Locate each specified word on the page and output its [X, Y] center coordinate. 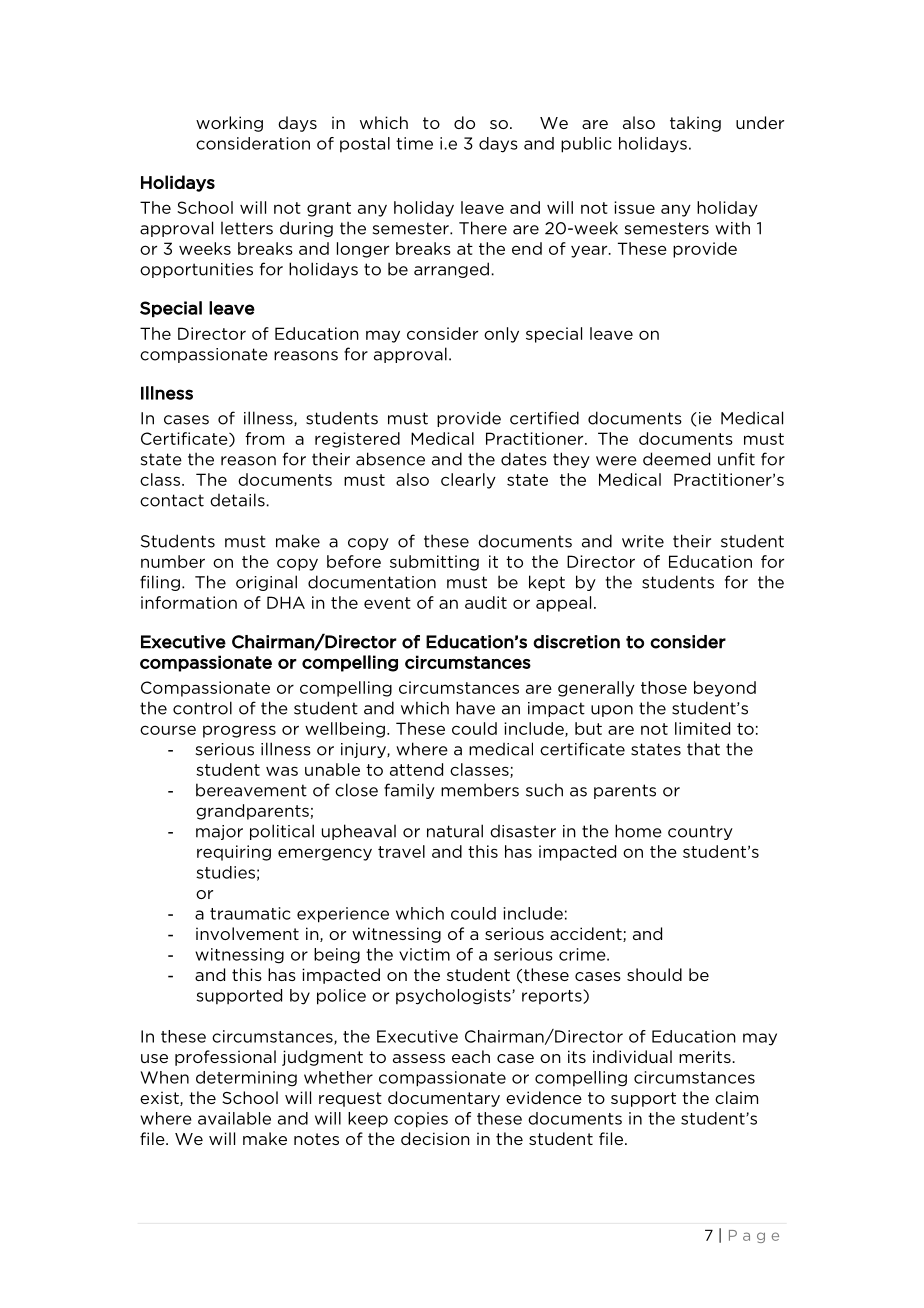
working [229, 124]
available [234, 1118]
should [654, 974]
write [643, 541]
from [264, 438]
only [501, 335]
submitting [434, 563]
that [703, 749]
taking [695, 124]
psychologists [454, 997]
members [480, 790]
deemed [676, 459]
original [266, 583]
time [414, 143]
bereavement [251, 790]
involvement [247, 933]
